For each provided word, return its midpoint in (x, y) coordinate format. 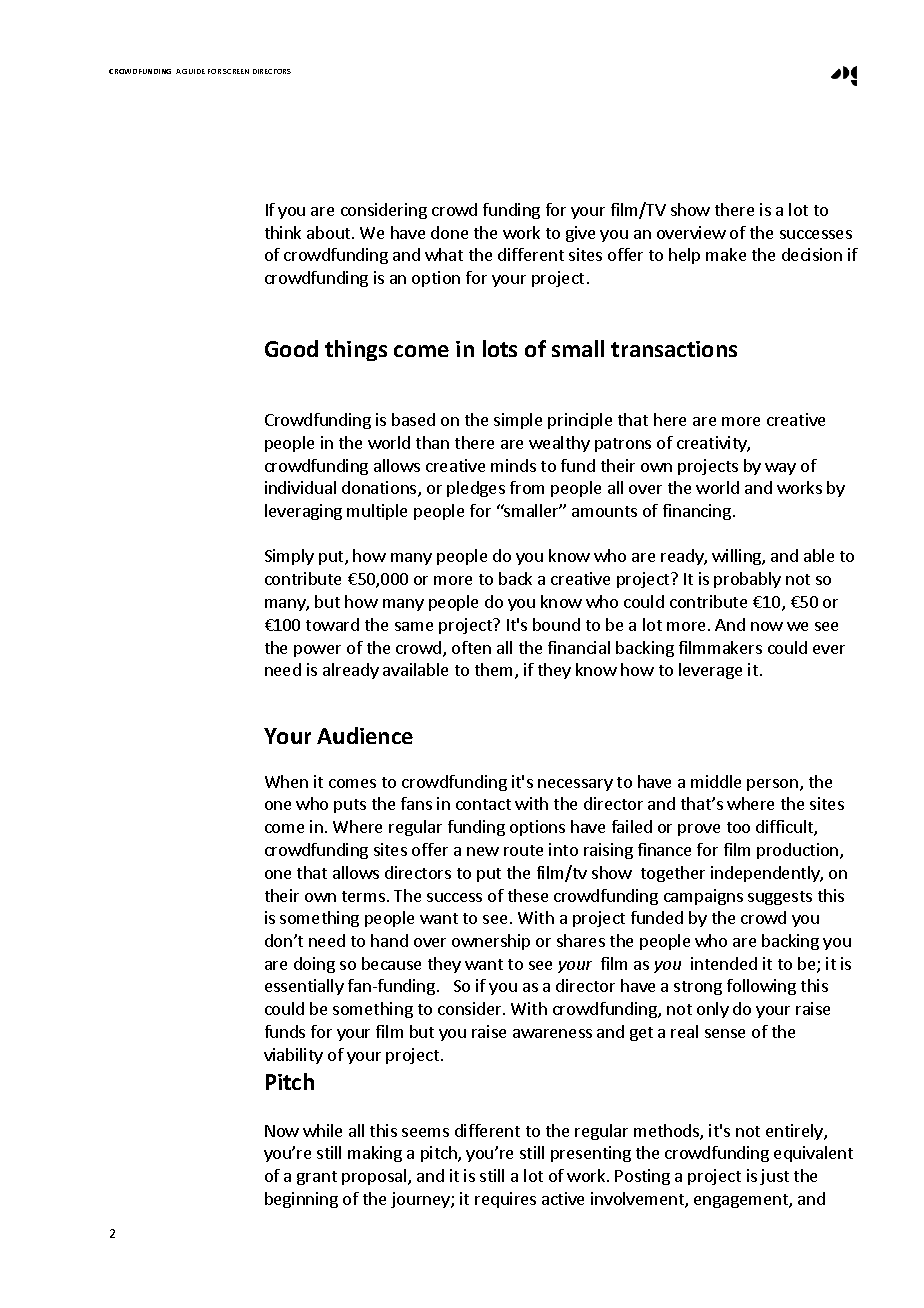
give (580, 234)
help (684, 256)
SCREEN (236, 71)
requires (505, 1200)
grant (317, 1178)
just (774, 1177)
